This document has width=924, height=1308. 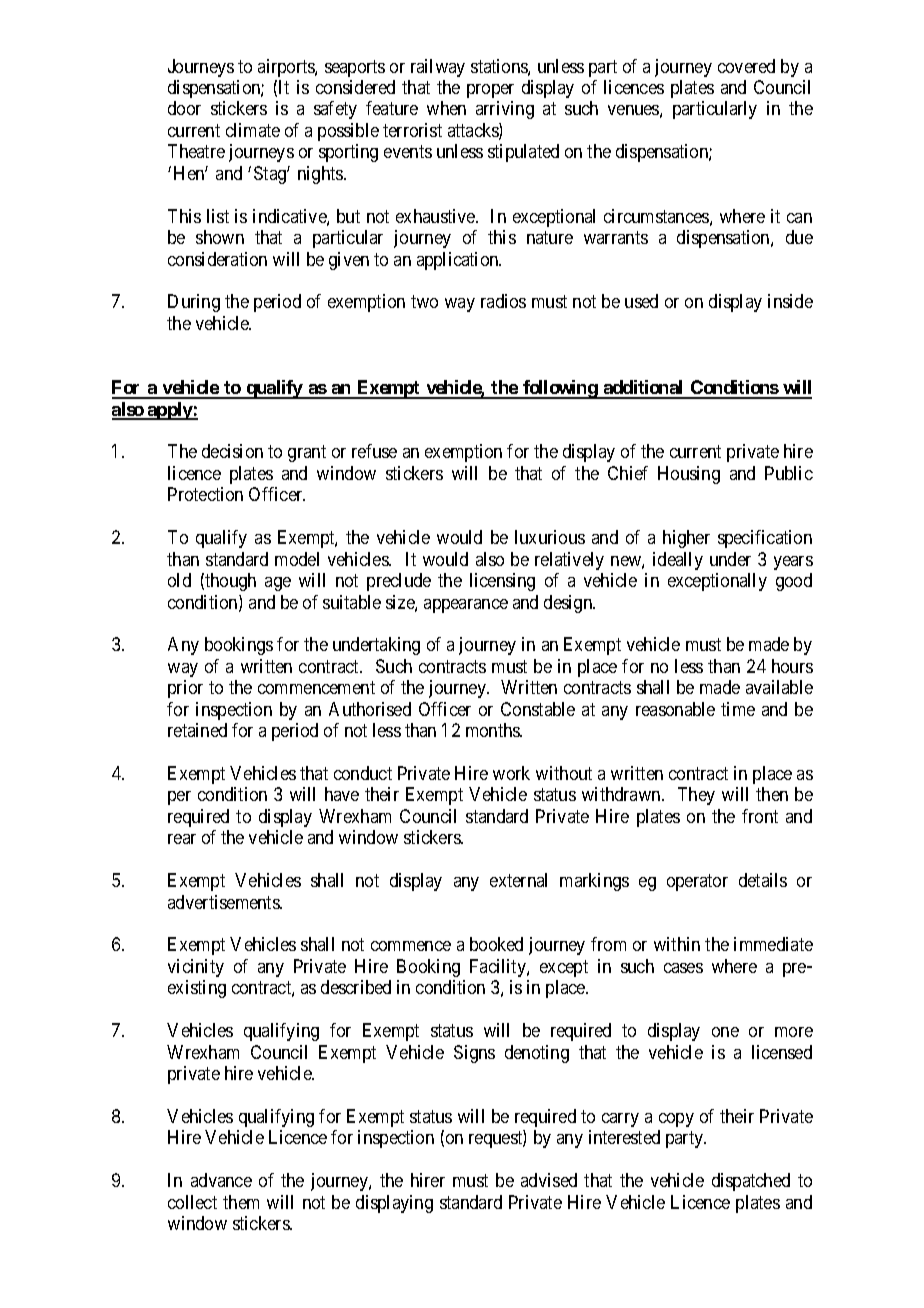 What do you see at coordinates (466, 606) in the document?
I see `appearance` at bounding box center [466, 606].
